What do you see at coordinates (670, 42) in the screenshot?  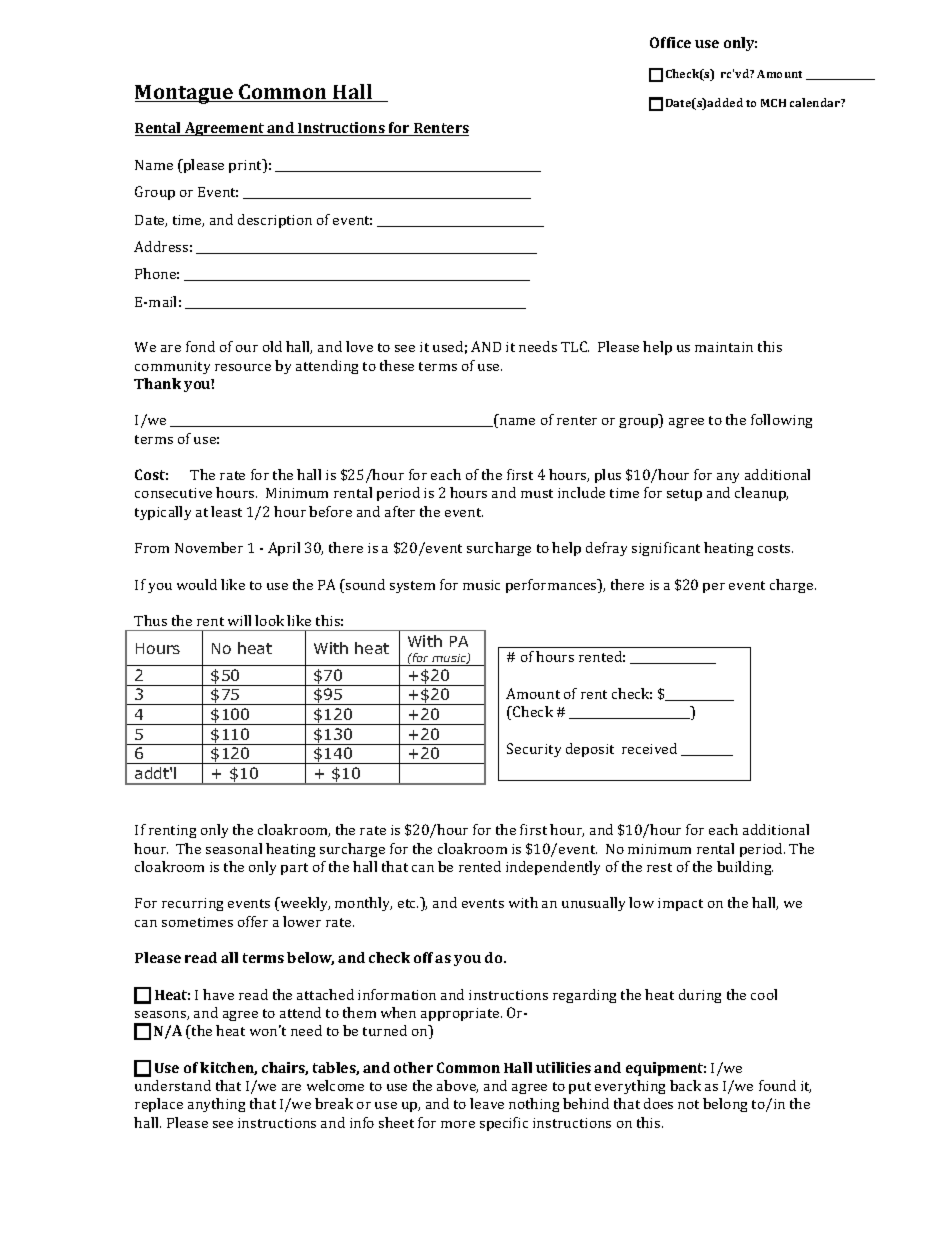 I see `Office` at bounding box center [670, 42].
